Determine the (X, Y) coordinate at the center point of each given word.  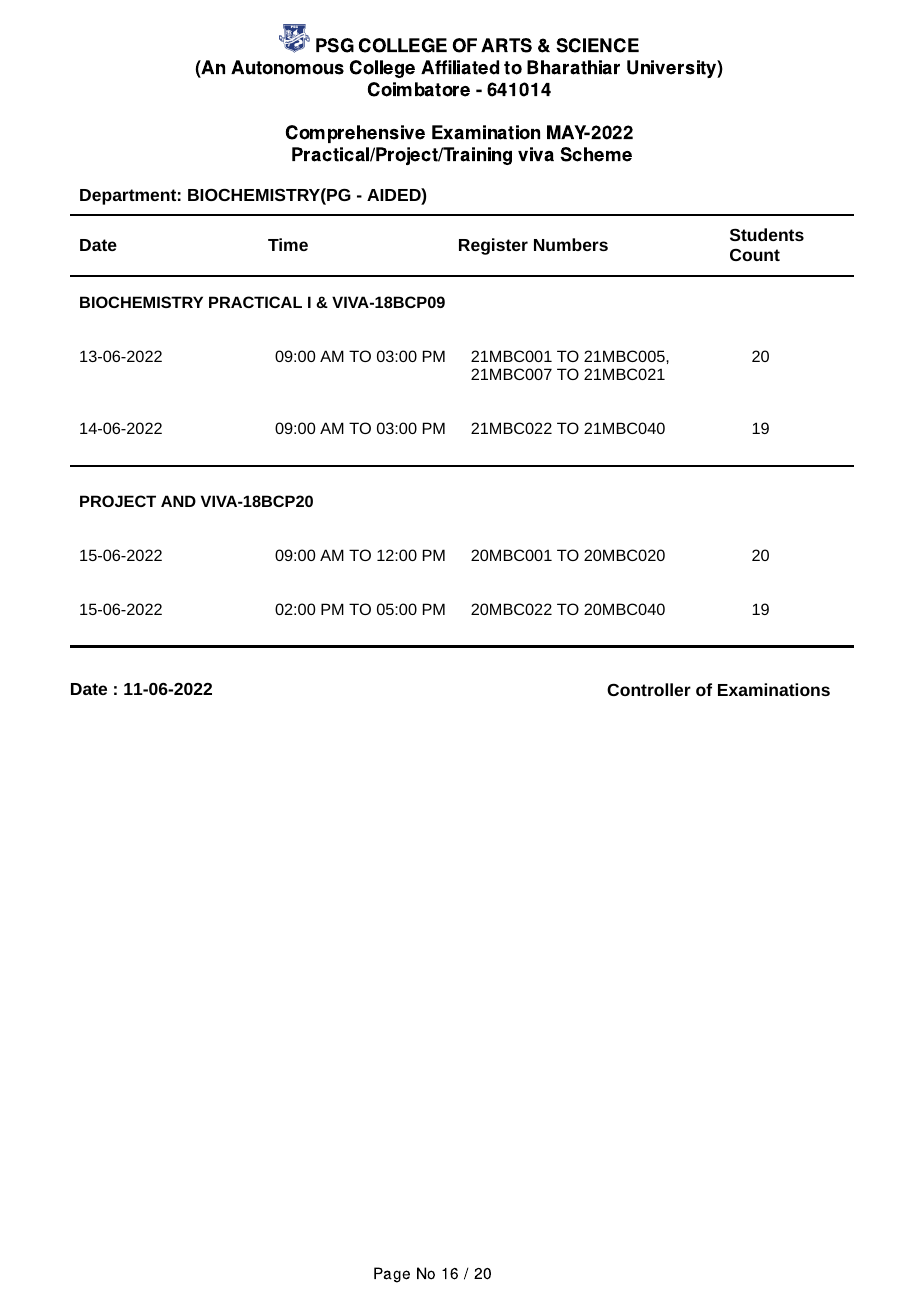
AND (178, 501)
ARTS (506, 45)
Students (767, 234)
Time (288, 244)
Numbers (571, 244)
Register (493, 246)
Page (392, 1275)
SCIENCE (597, 45)
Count (755, 255)
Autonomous (287, 67)
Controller (649, 689)
